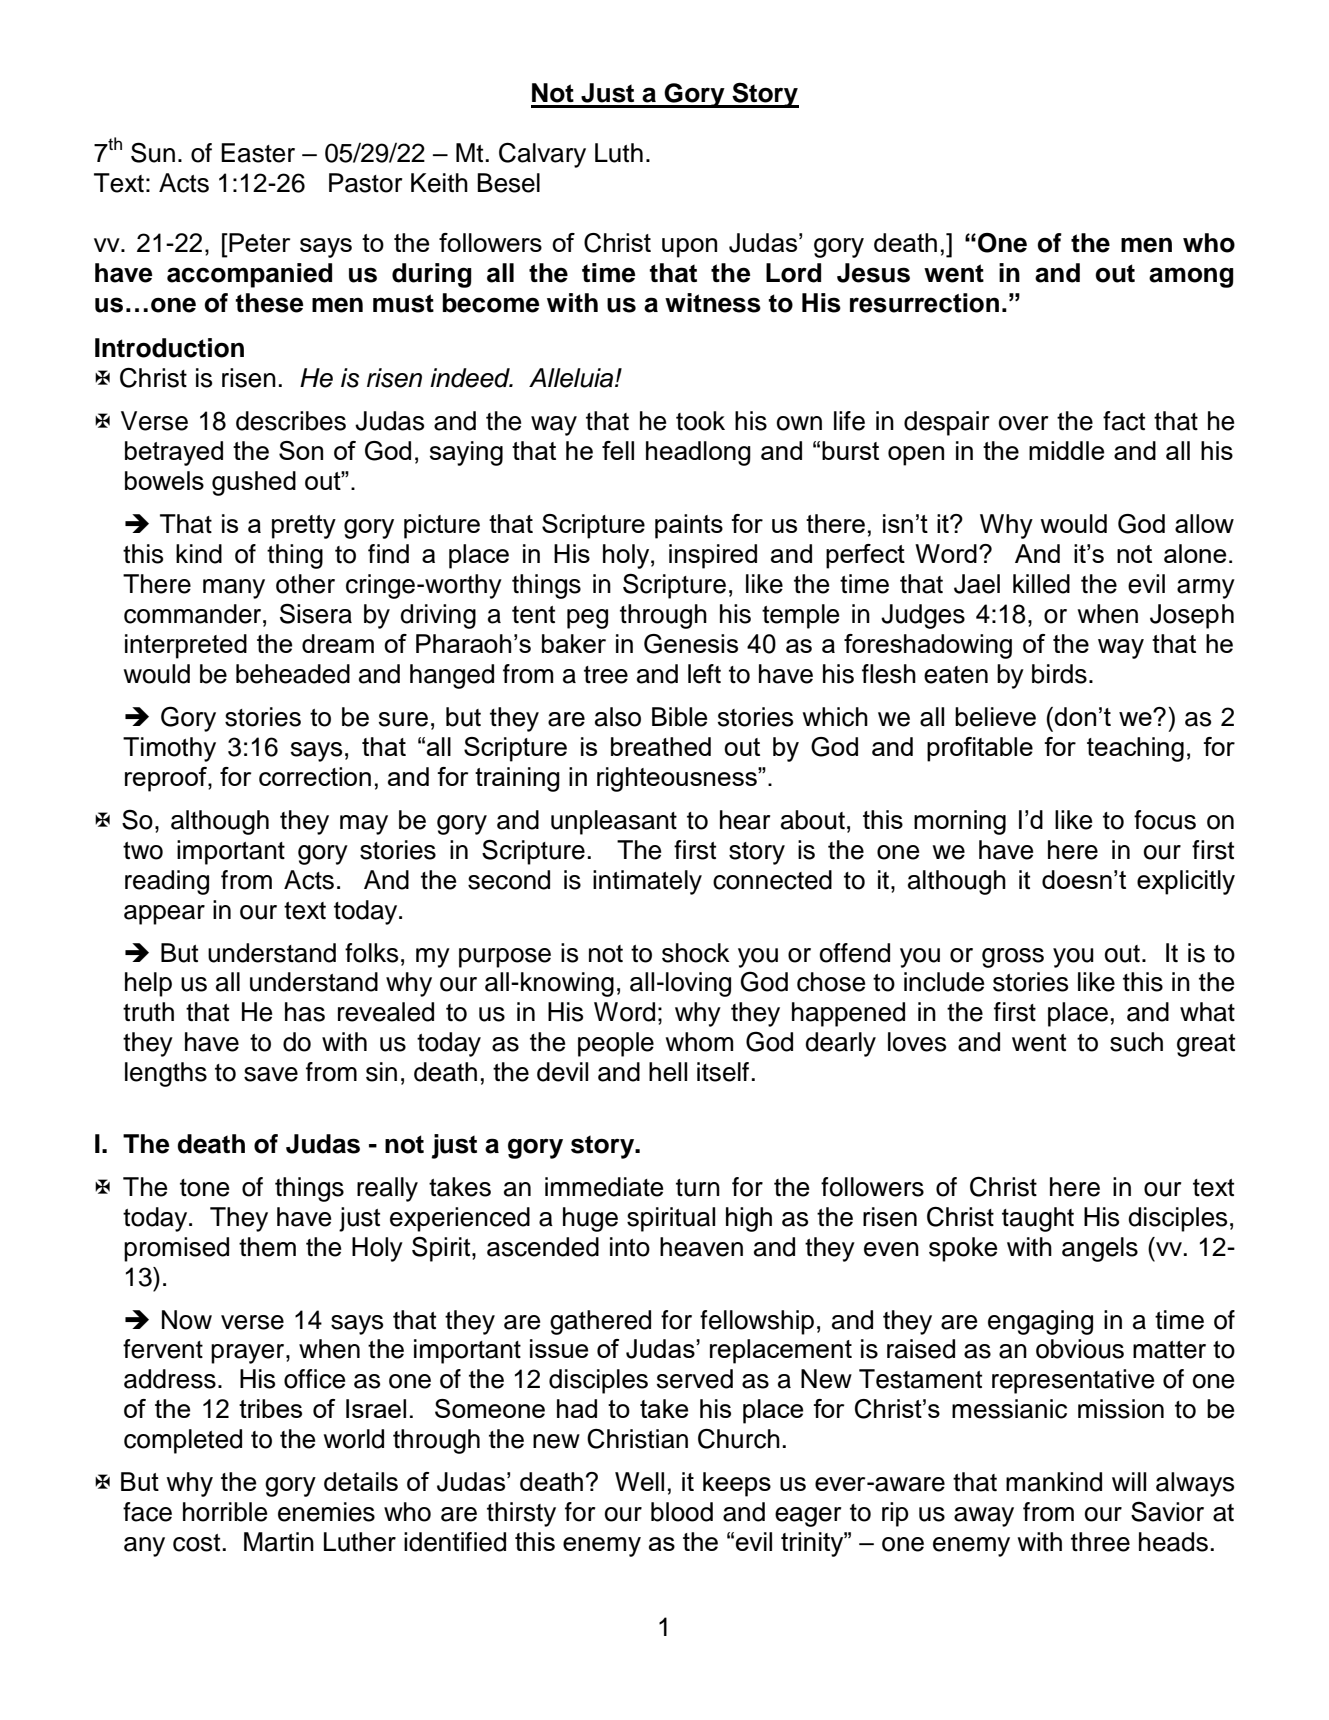 The height and width of the image is (1720, 1329). Describe the element at coordinates (225, 1512) in the image. I see `horrible` at that location.
